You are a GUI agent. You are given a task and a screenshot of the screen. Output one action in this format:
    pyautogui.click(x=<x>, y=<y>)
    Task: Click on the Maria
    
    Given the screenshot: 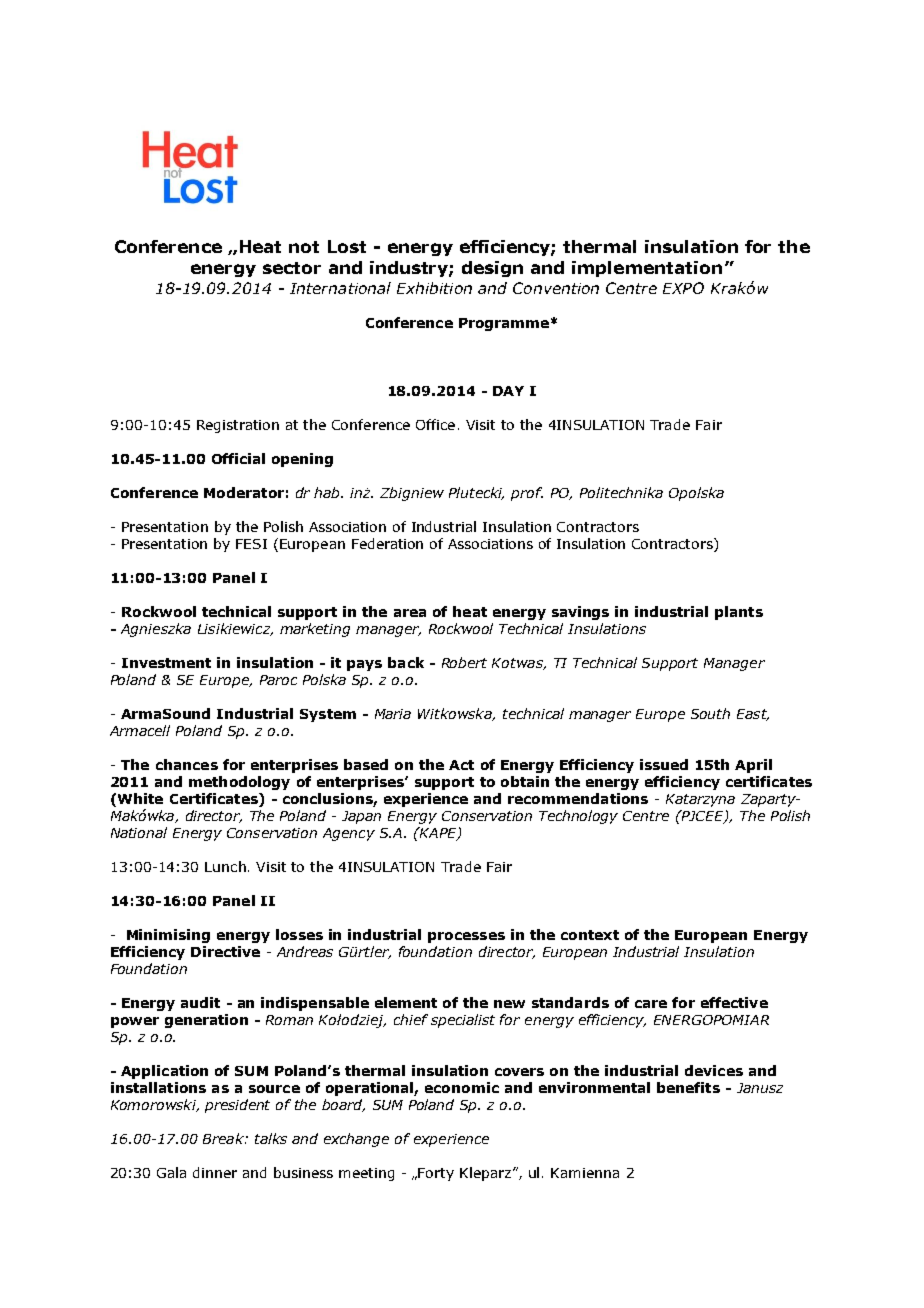 What is the action you would take?
    pyautogui.click(x=393, y=714)
